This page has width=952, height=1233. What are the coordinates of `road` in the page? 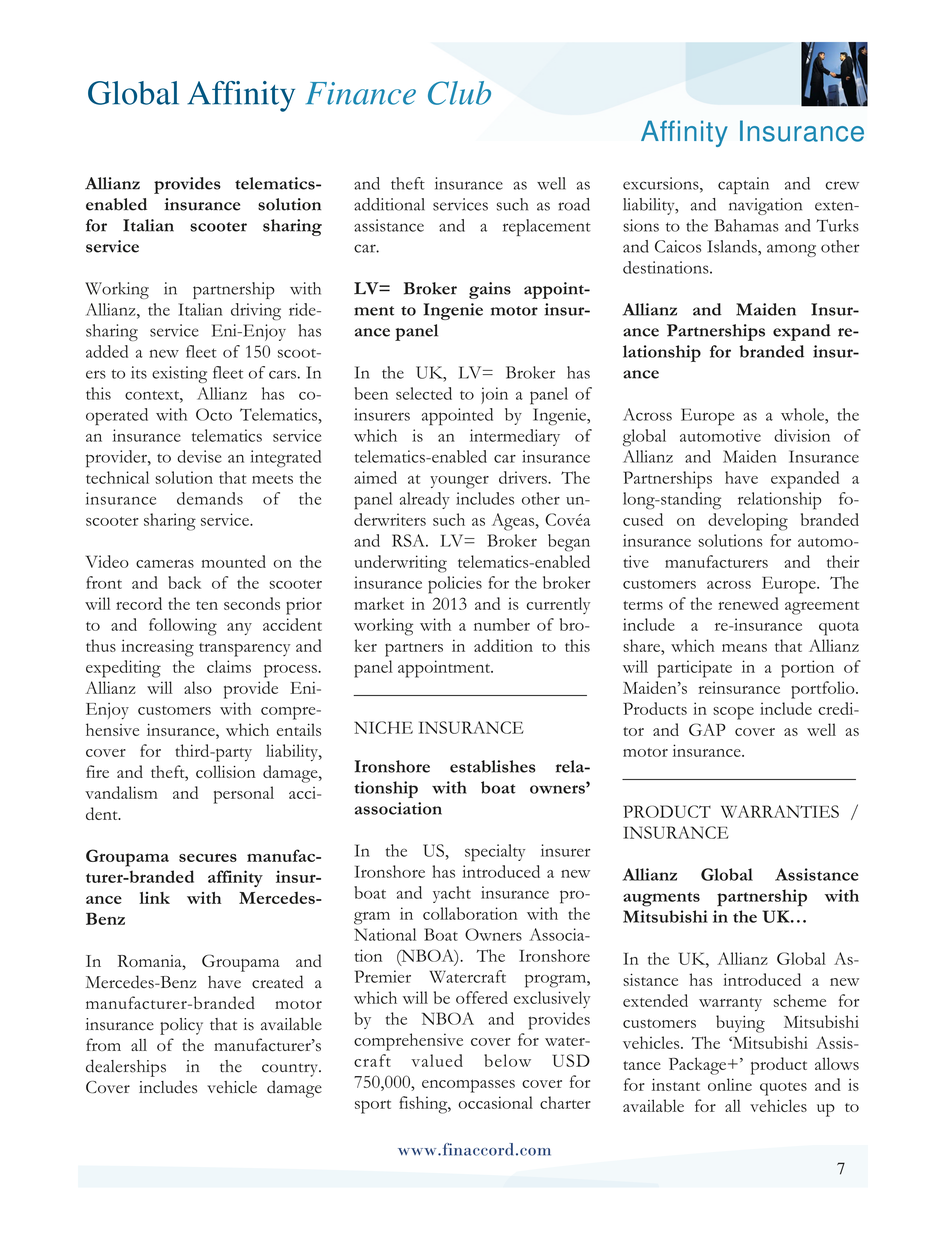 It's located at (574, 204).
